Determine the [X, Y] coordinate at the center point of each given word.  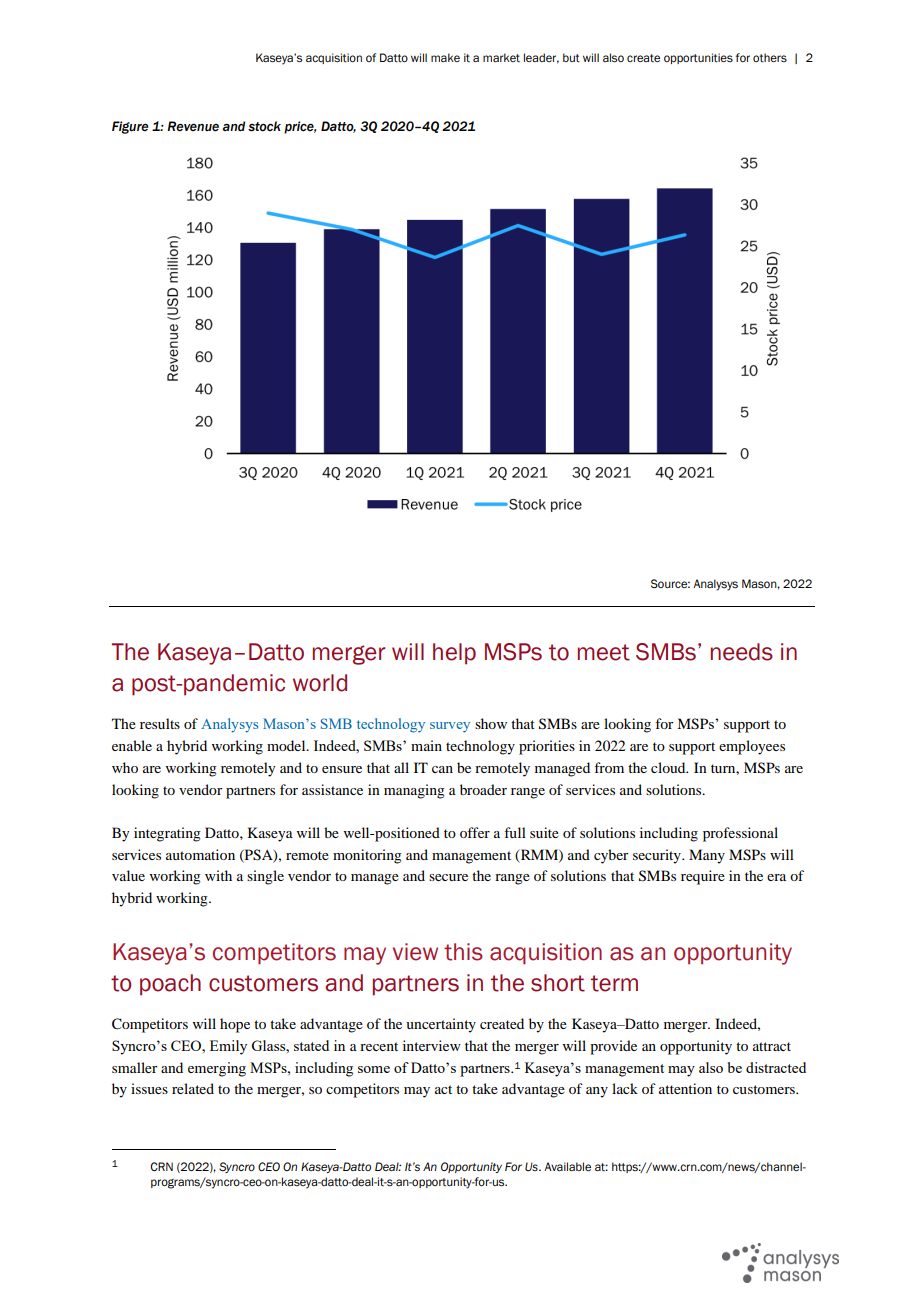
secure [448, 877]
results [160, 723]
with [218, 875]
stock [264, 126]
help [454, 654]
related [193, 1088]
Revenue [193, 126]
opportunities [698, 58]
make [445, 57]
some [374, 1069]
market [501, 57]
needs [742, 652]
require [703, 877]
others [770, 58]
